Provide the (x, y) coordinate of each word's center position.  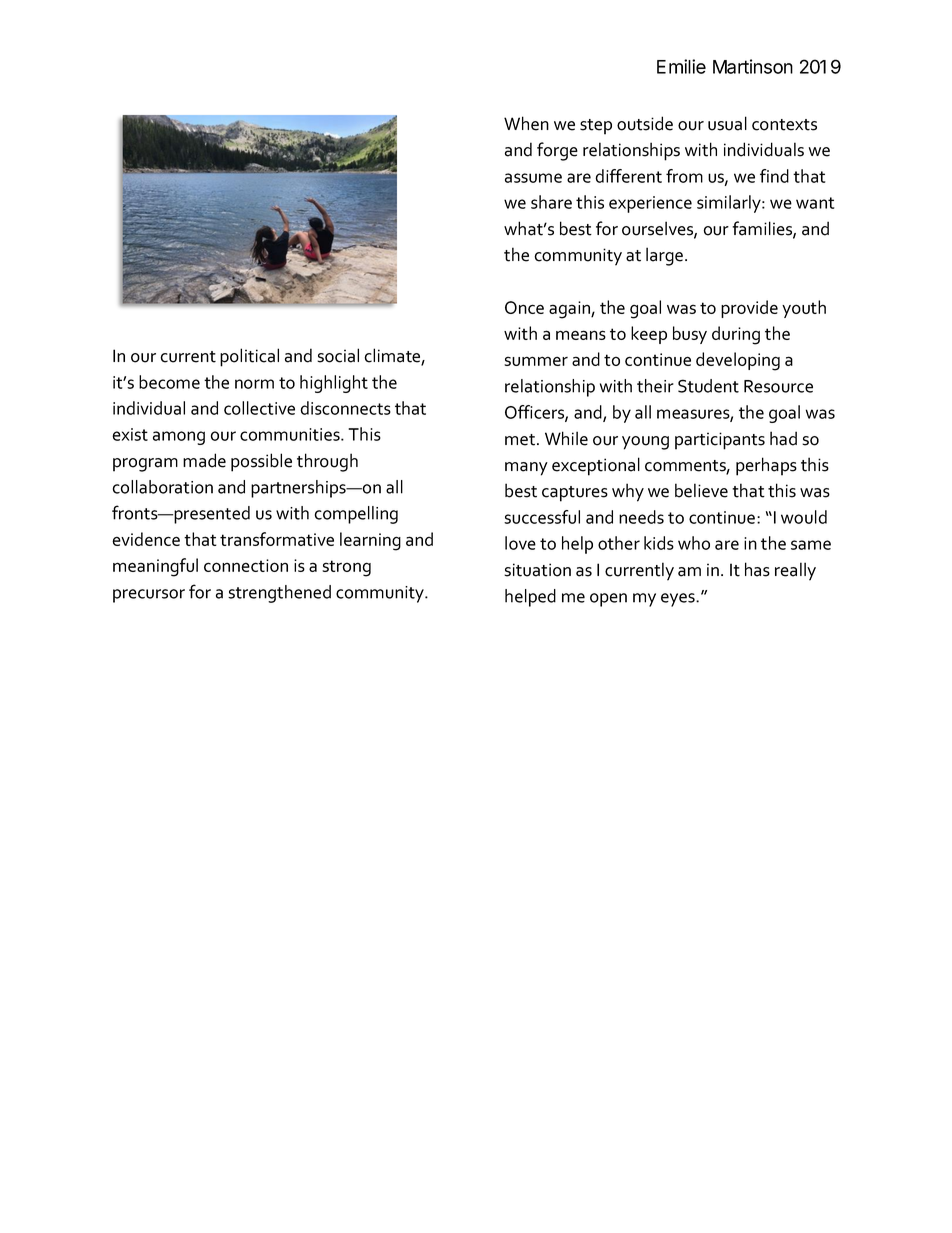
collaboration (163, 487)
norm (254, 384)
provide (749, 309)
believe (701, 490)
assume (533, 178)
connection (246, 565)
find (774, 176)
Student (708, 386)
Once (524, 307)
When (526, 123)
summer (536, 361)
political (249, 357)
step (596, 127)
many (526, 469)
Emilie (681, 66)
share (551, 202)
